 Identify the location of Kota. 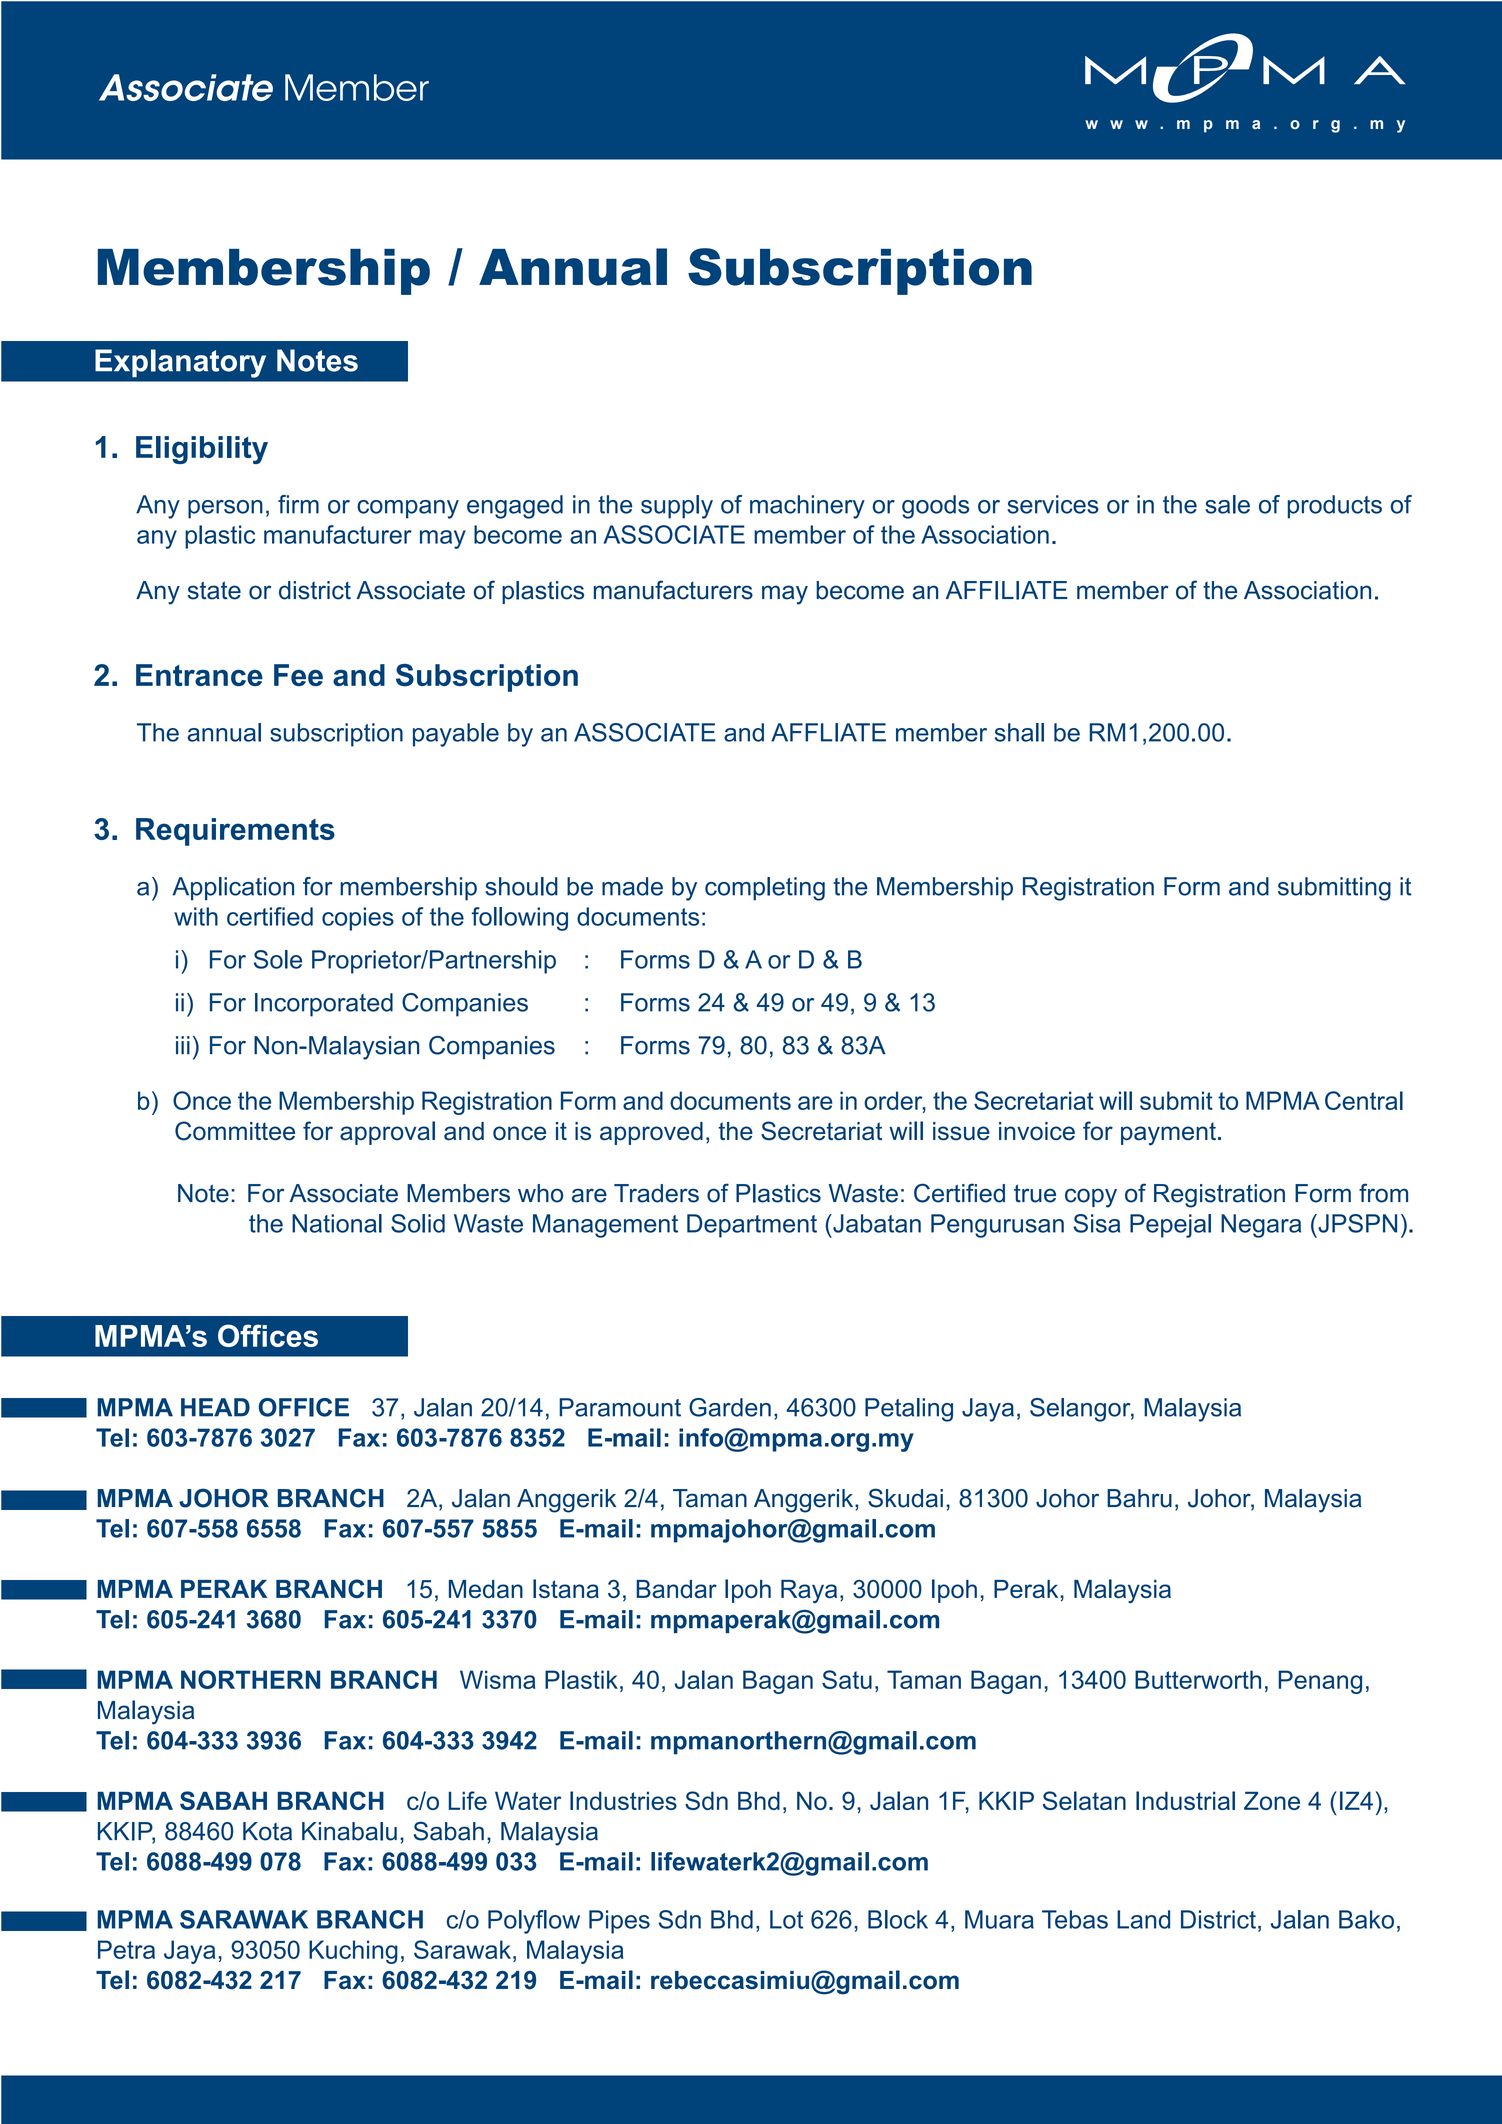
(267, 1831).
